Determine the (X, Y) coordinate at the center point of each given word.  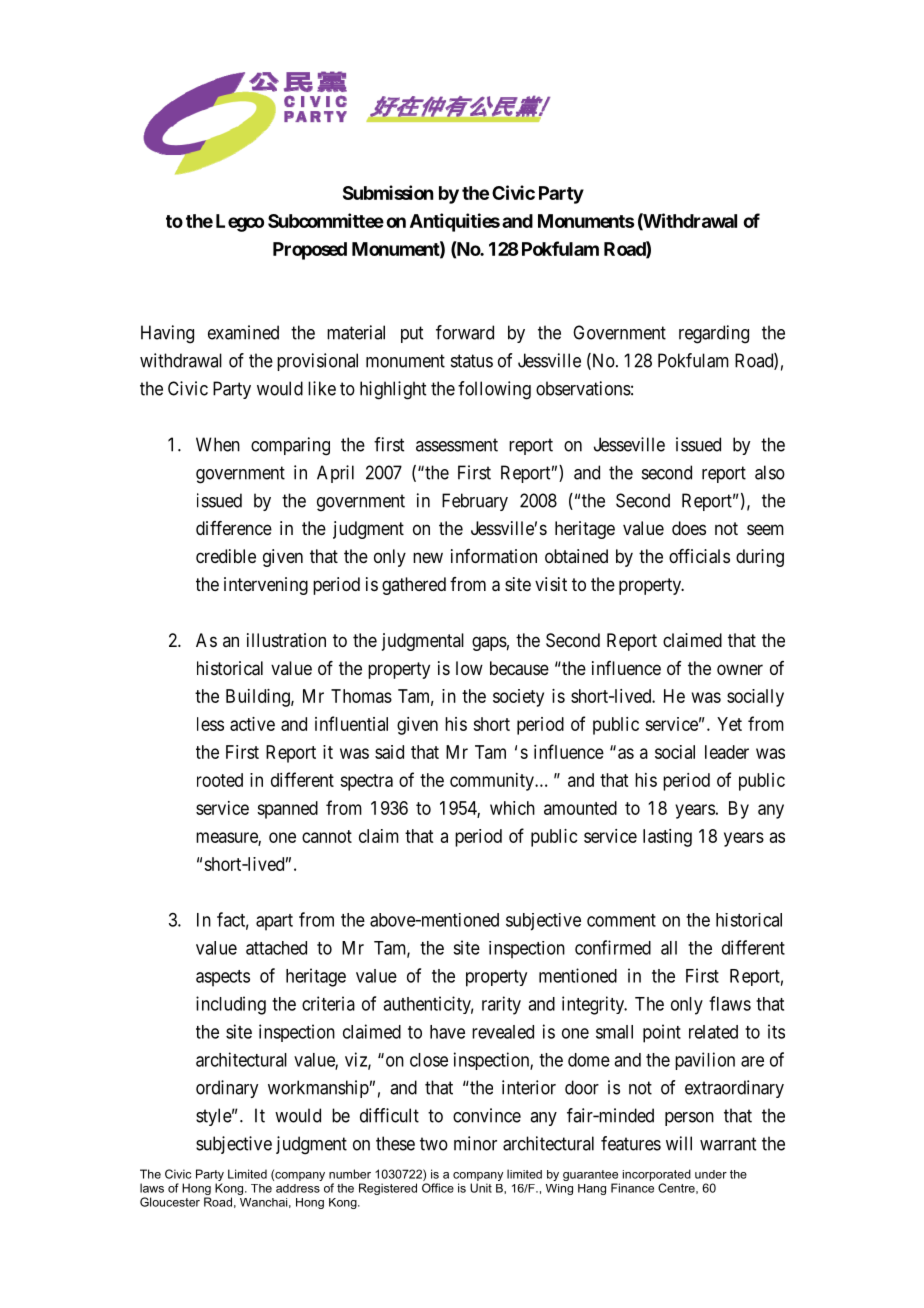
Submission (388, 192)
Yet (729, 724)
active (252, 724)
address (298, 1188)
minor (475, 1143)
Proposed (310, 251)
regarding (714, 334)
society (518, 698)
